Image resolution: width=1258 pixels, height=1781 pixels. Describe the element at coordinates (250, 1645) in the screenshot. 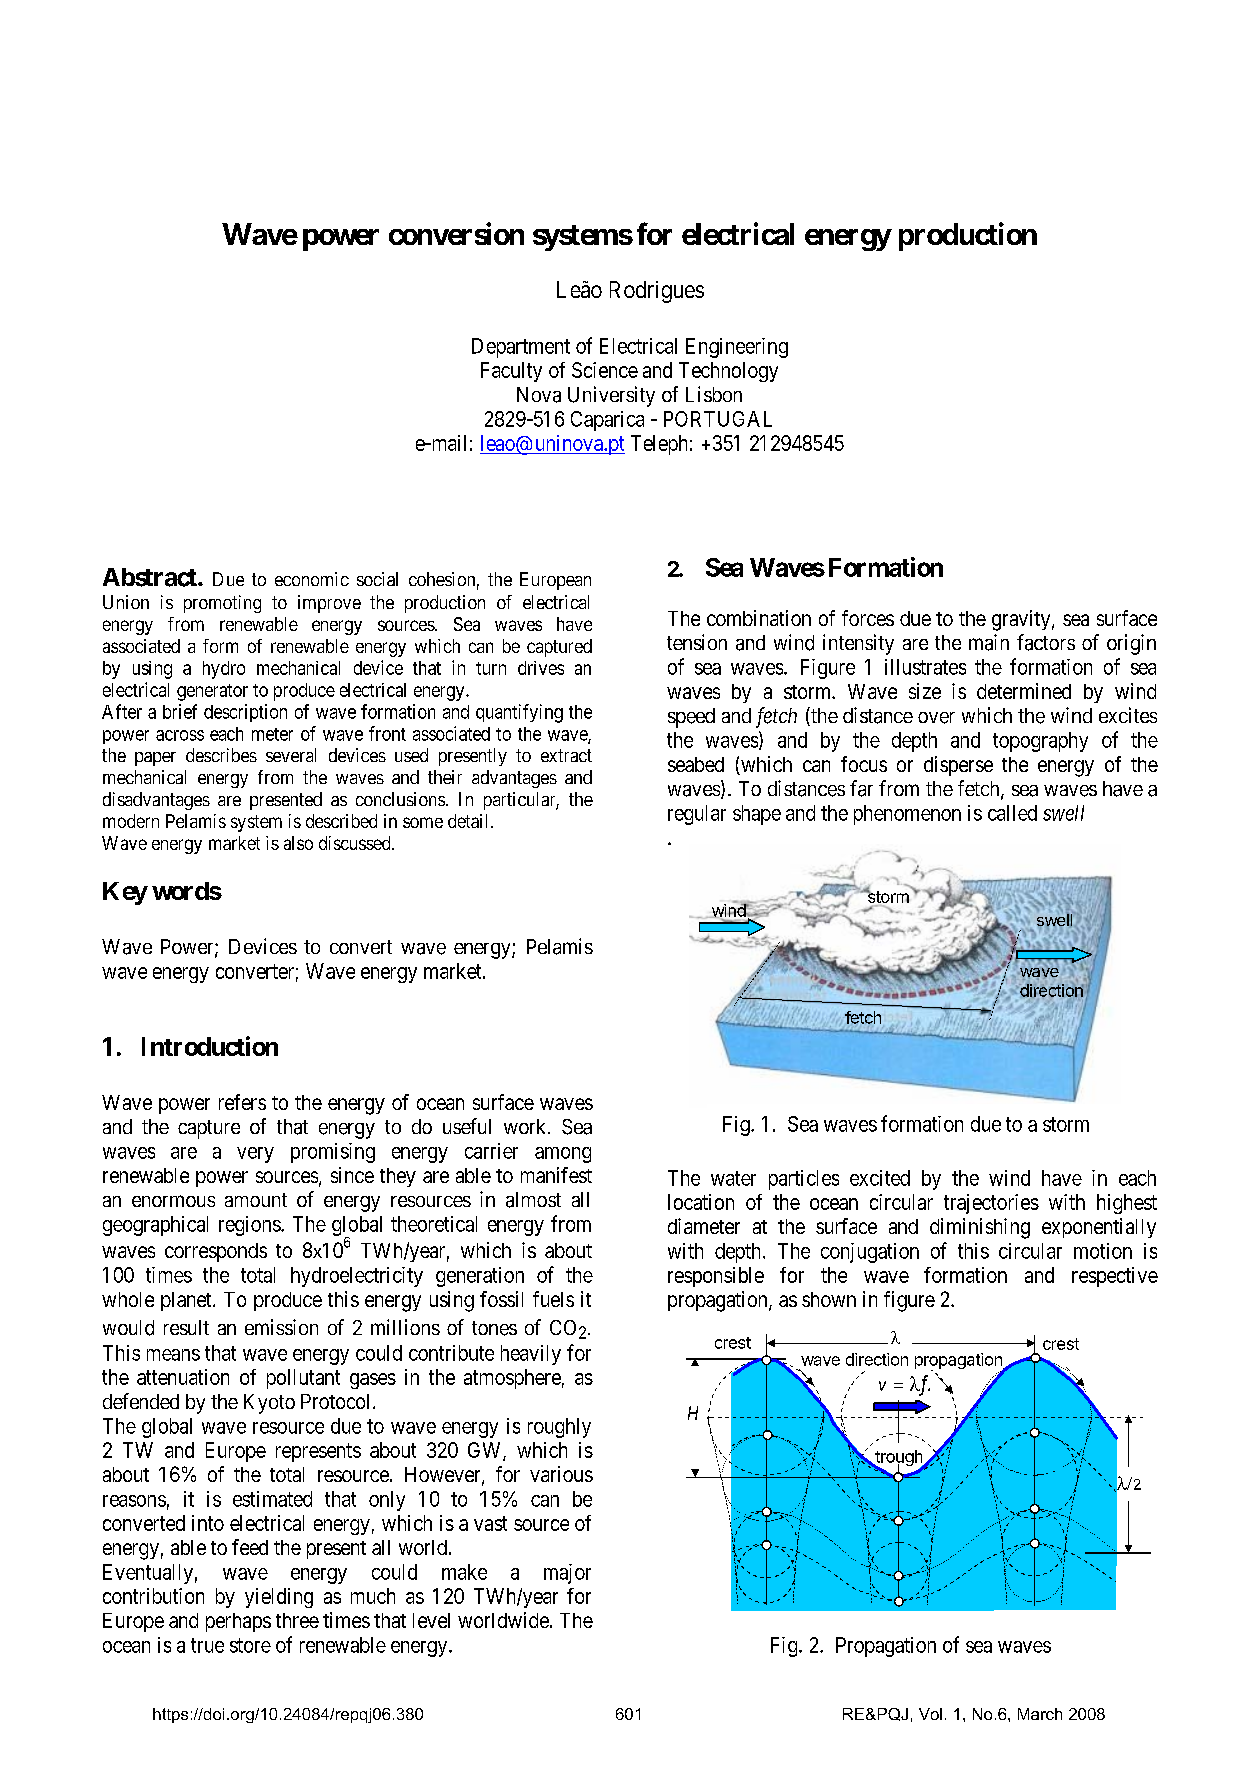

I see `store` at that location.
